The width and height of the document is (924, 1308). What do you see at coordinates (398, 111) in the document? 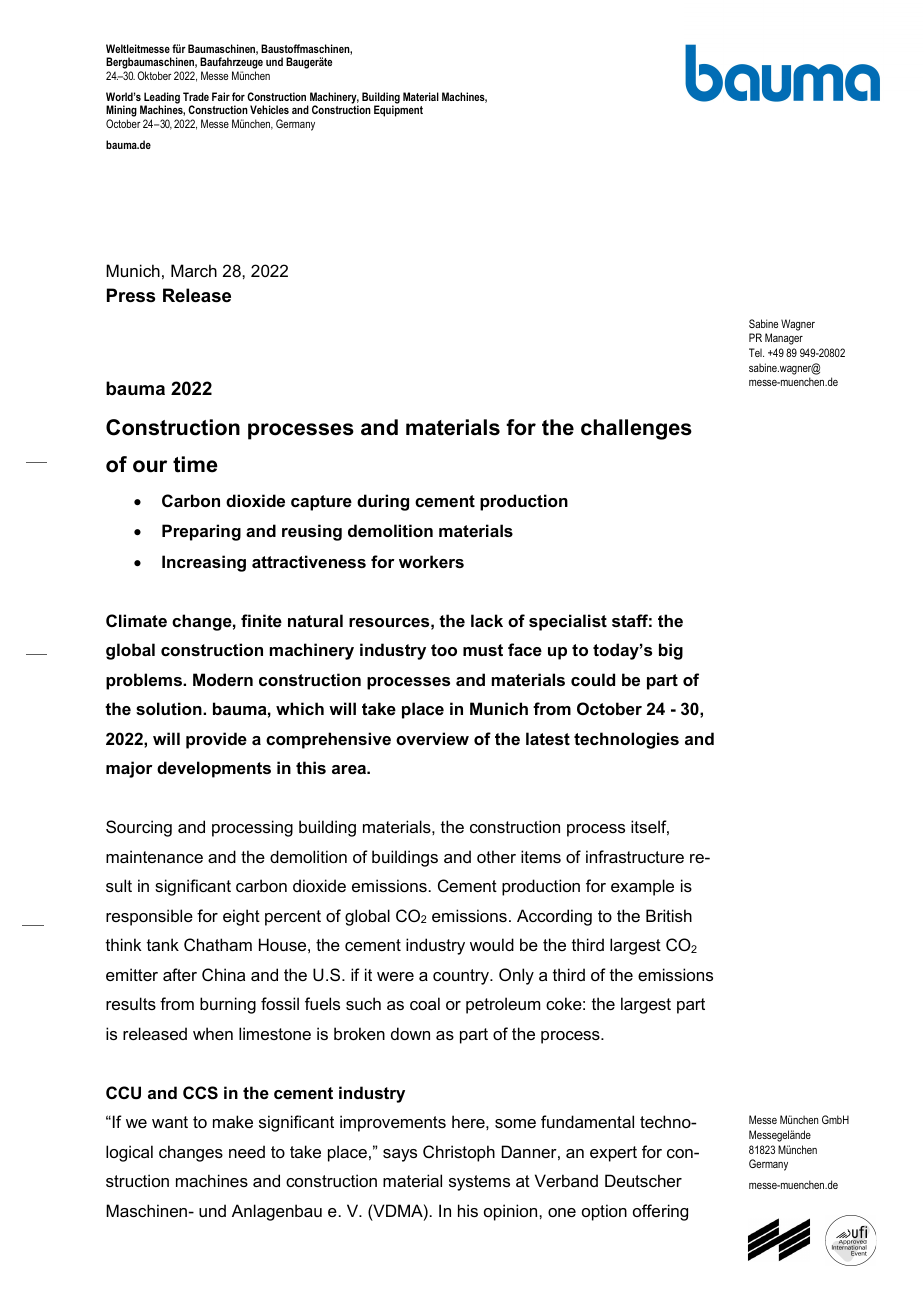
I see `Equipment` at bounding box center [398, 111].
